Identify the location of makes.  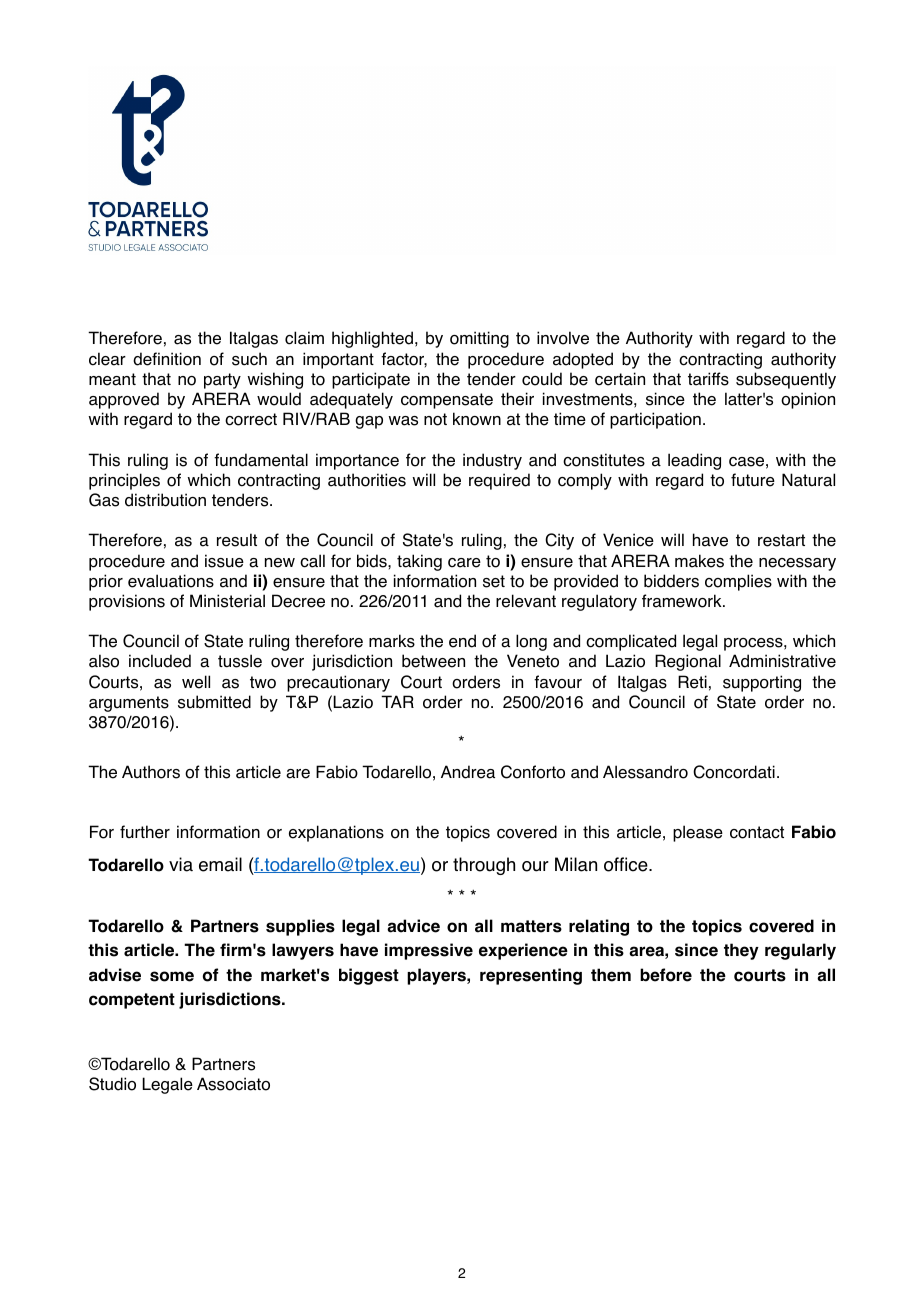
(699, 561).
